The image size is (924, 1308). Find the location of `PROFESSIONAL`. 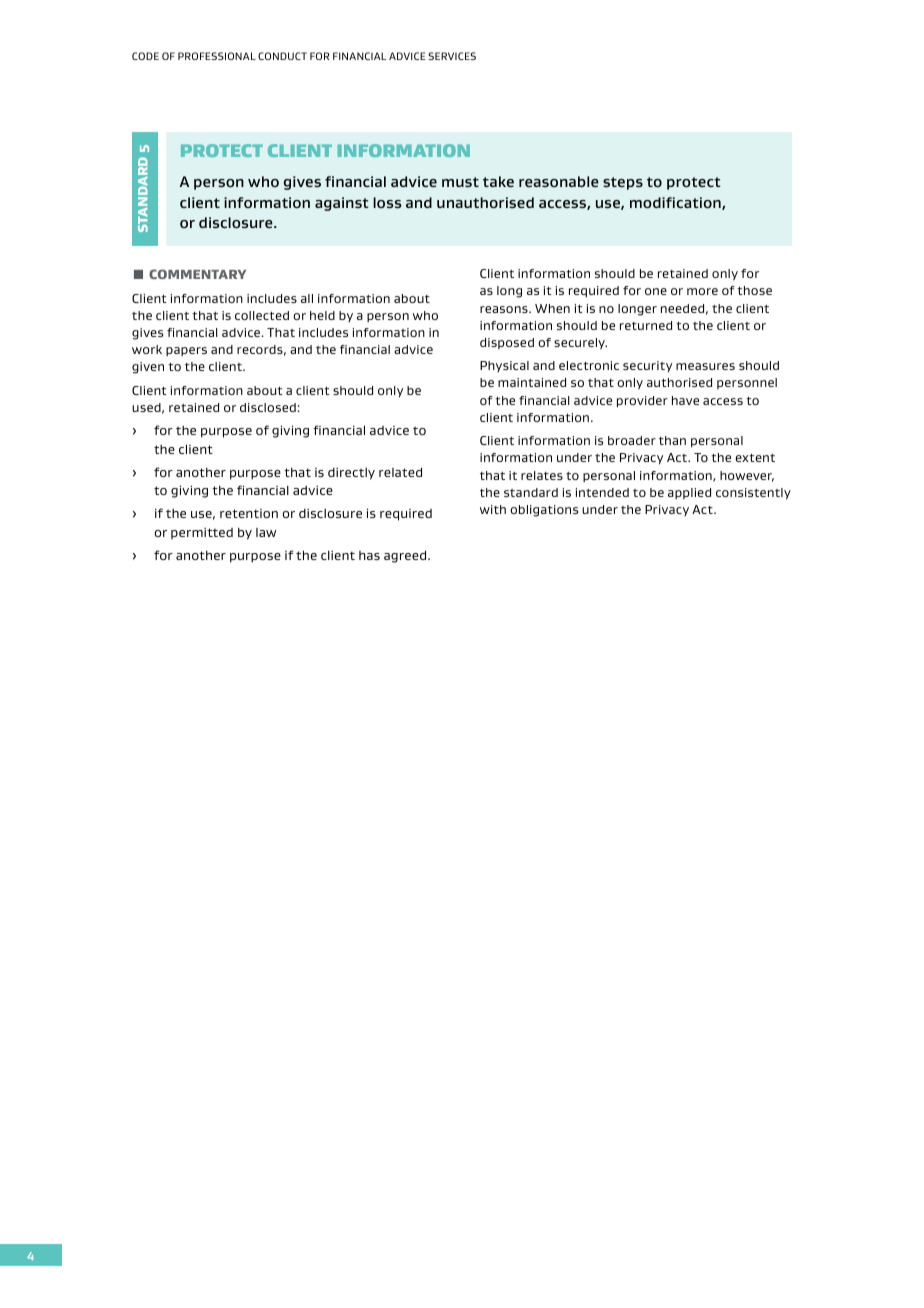

PROFESSIONAL is located at coordinates (217, 56).
